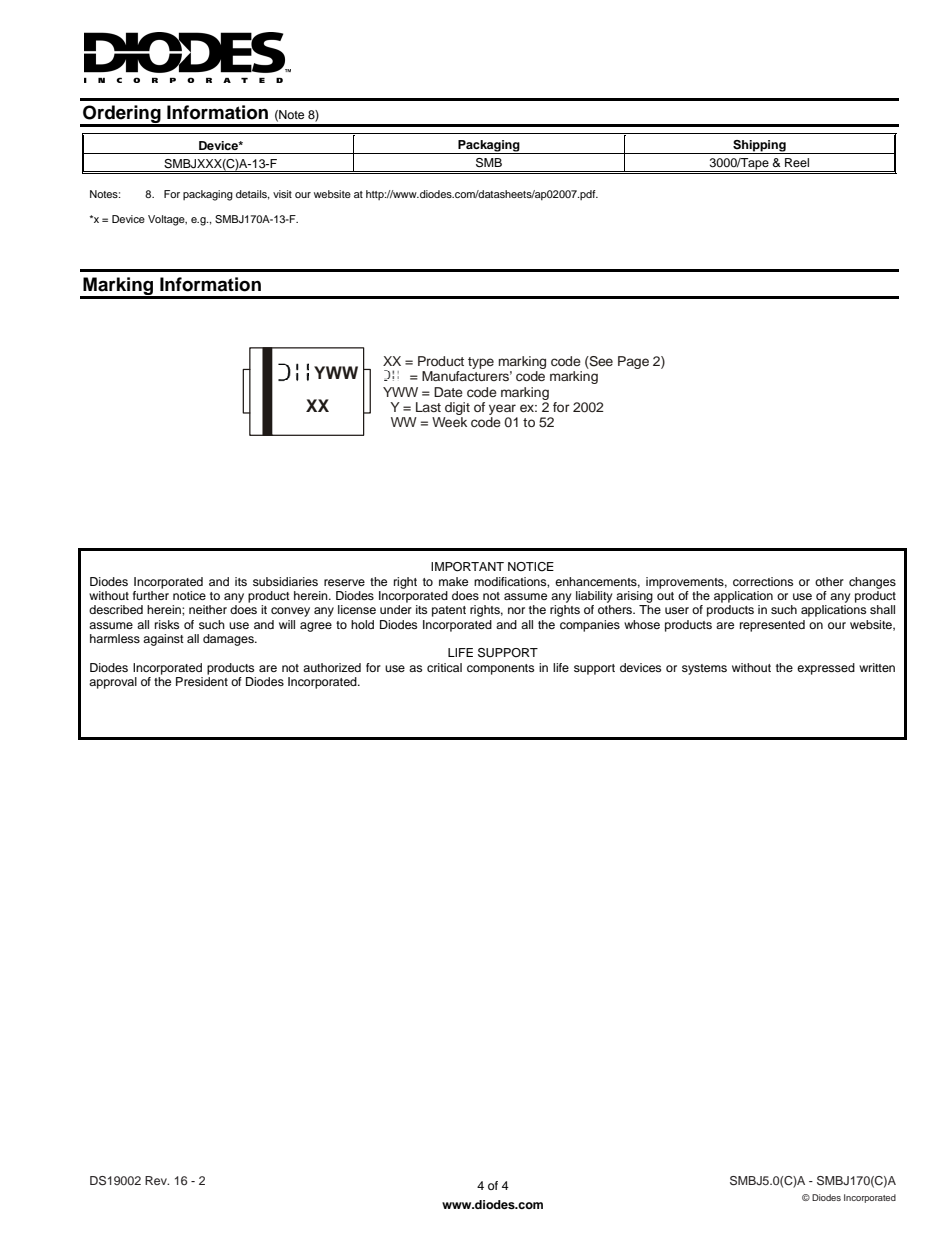 This document has width=952, height=1233. What do you see at coordinates (285, 581) in the document?
I see `subsidiaries` at bounding box center [285, 581].
